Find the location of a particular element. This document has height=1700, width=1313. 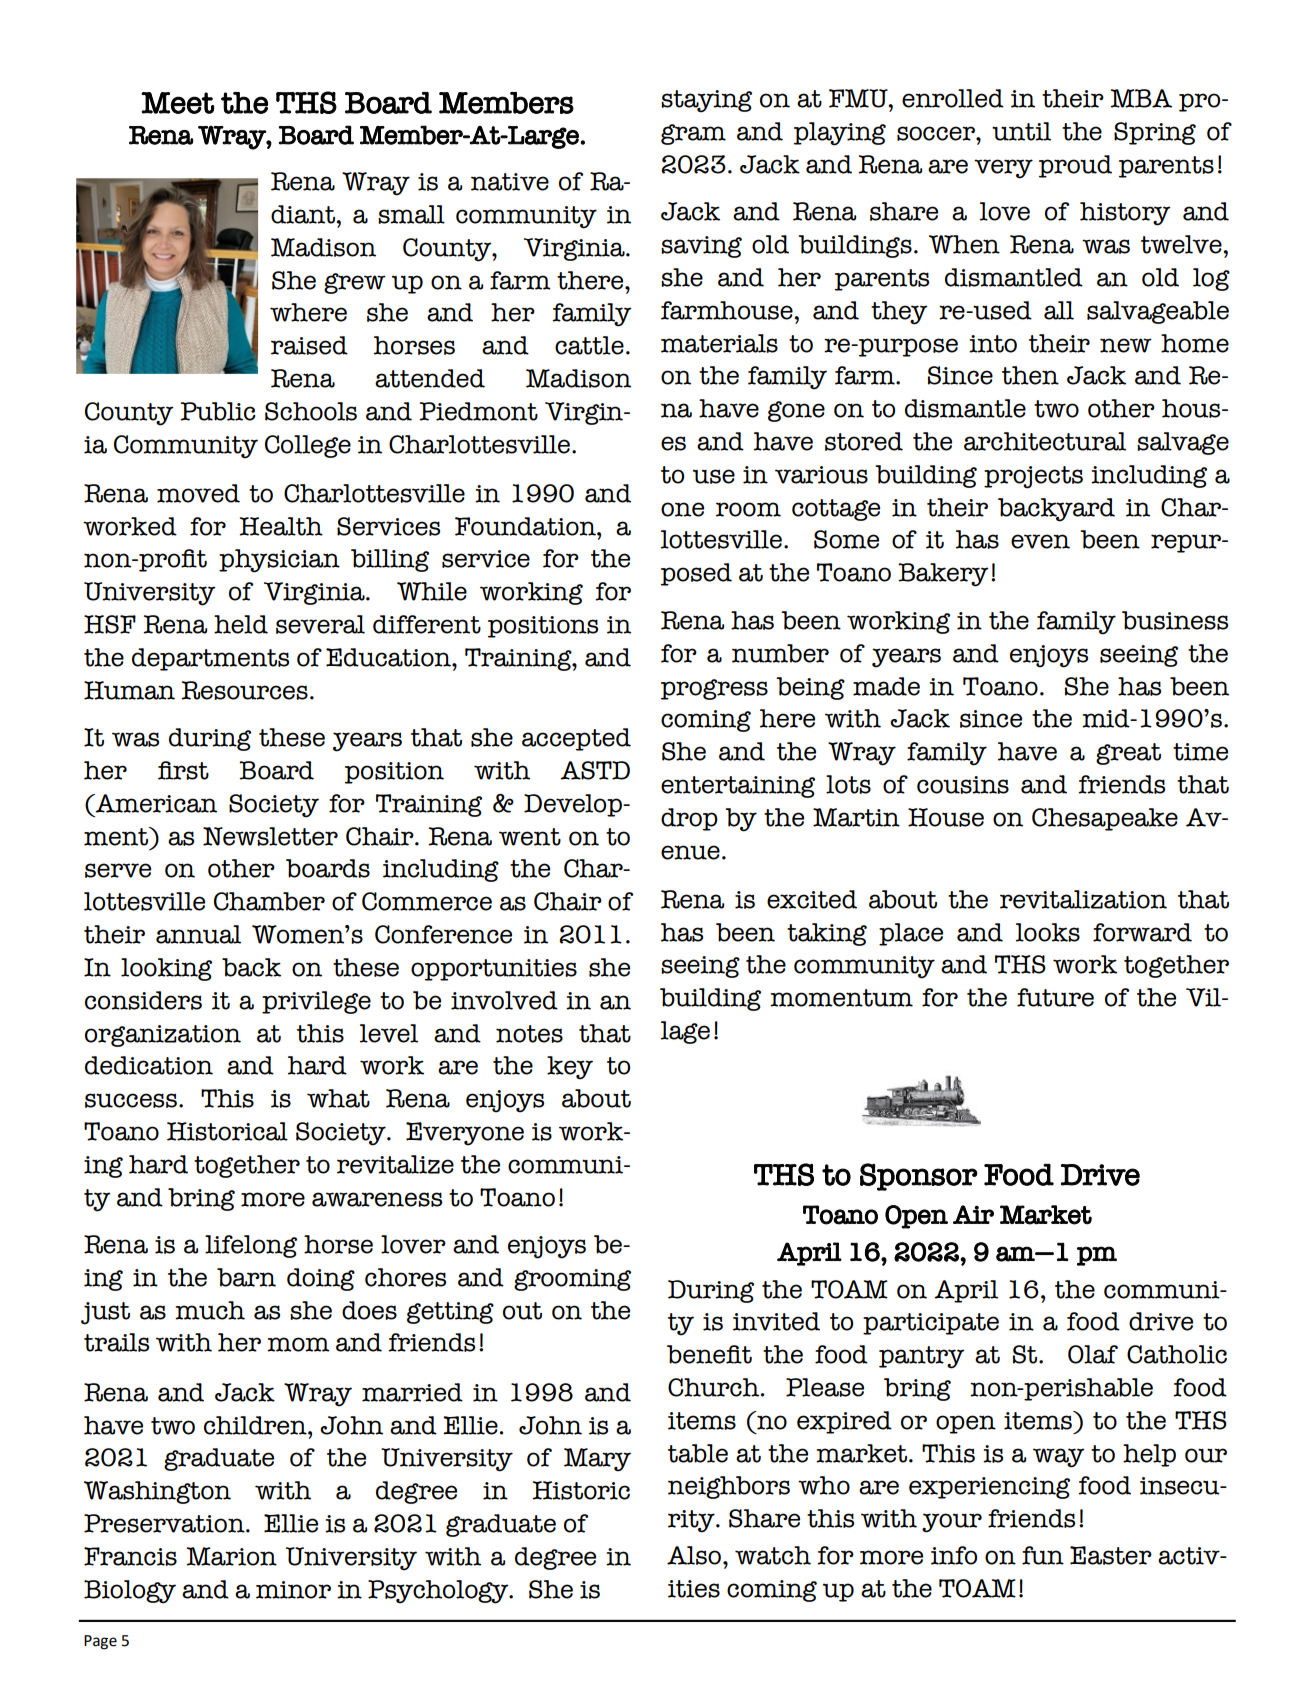

key is located at coordinates (570, 1068).
